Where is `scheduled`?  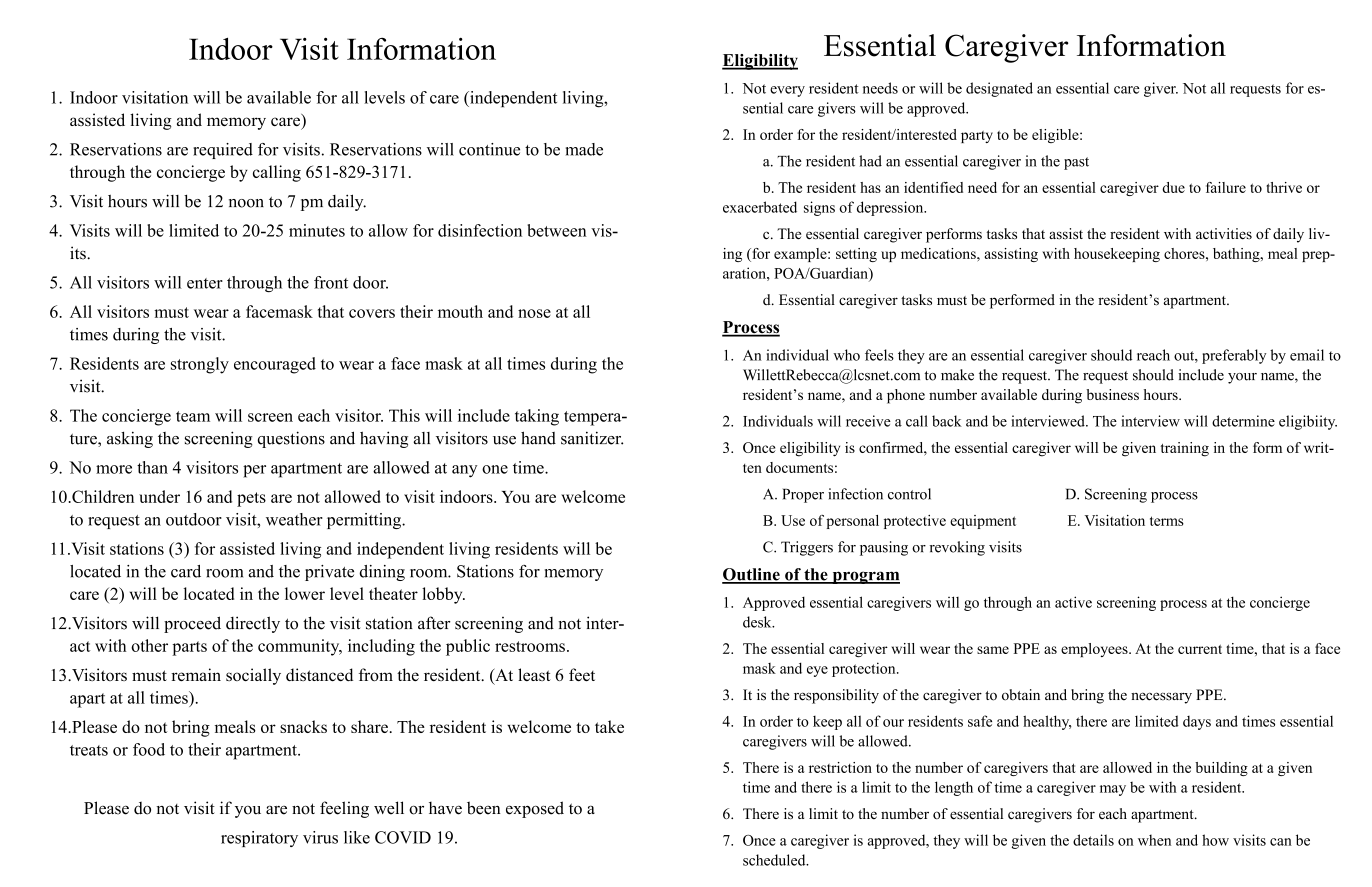 scheduled is located at coordinates (775, 860).
